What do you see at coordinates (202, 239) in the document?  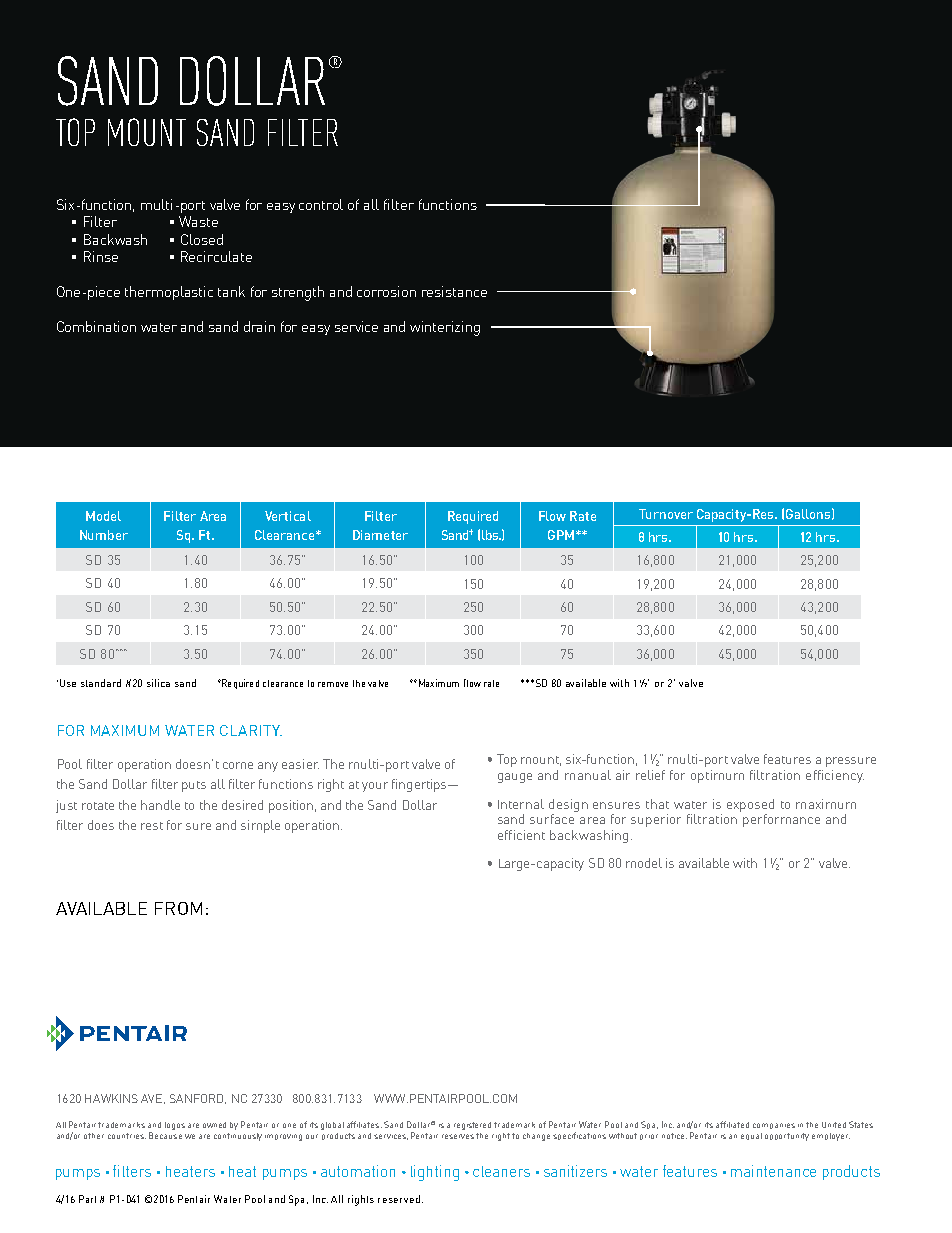 I see `Closed` at bounding box center [202, 239].
